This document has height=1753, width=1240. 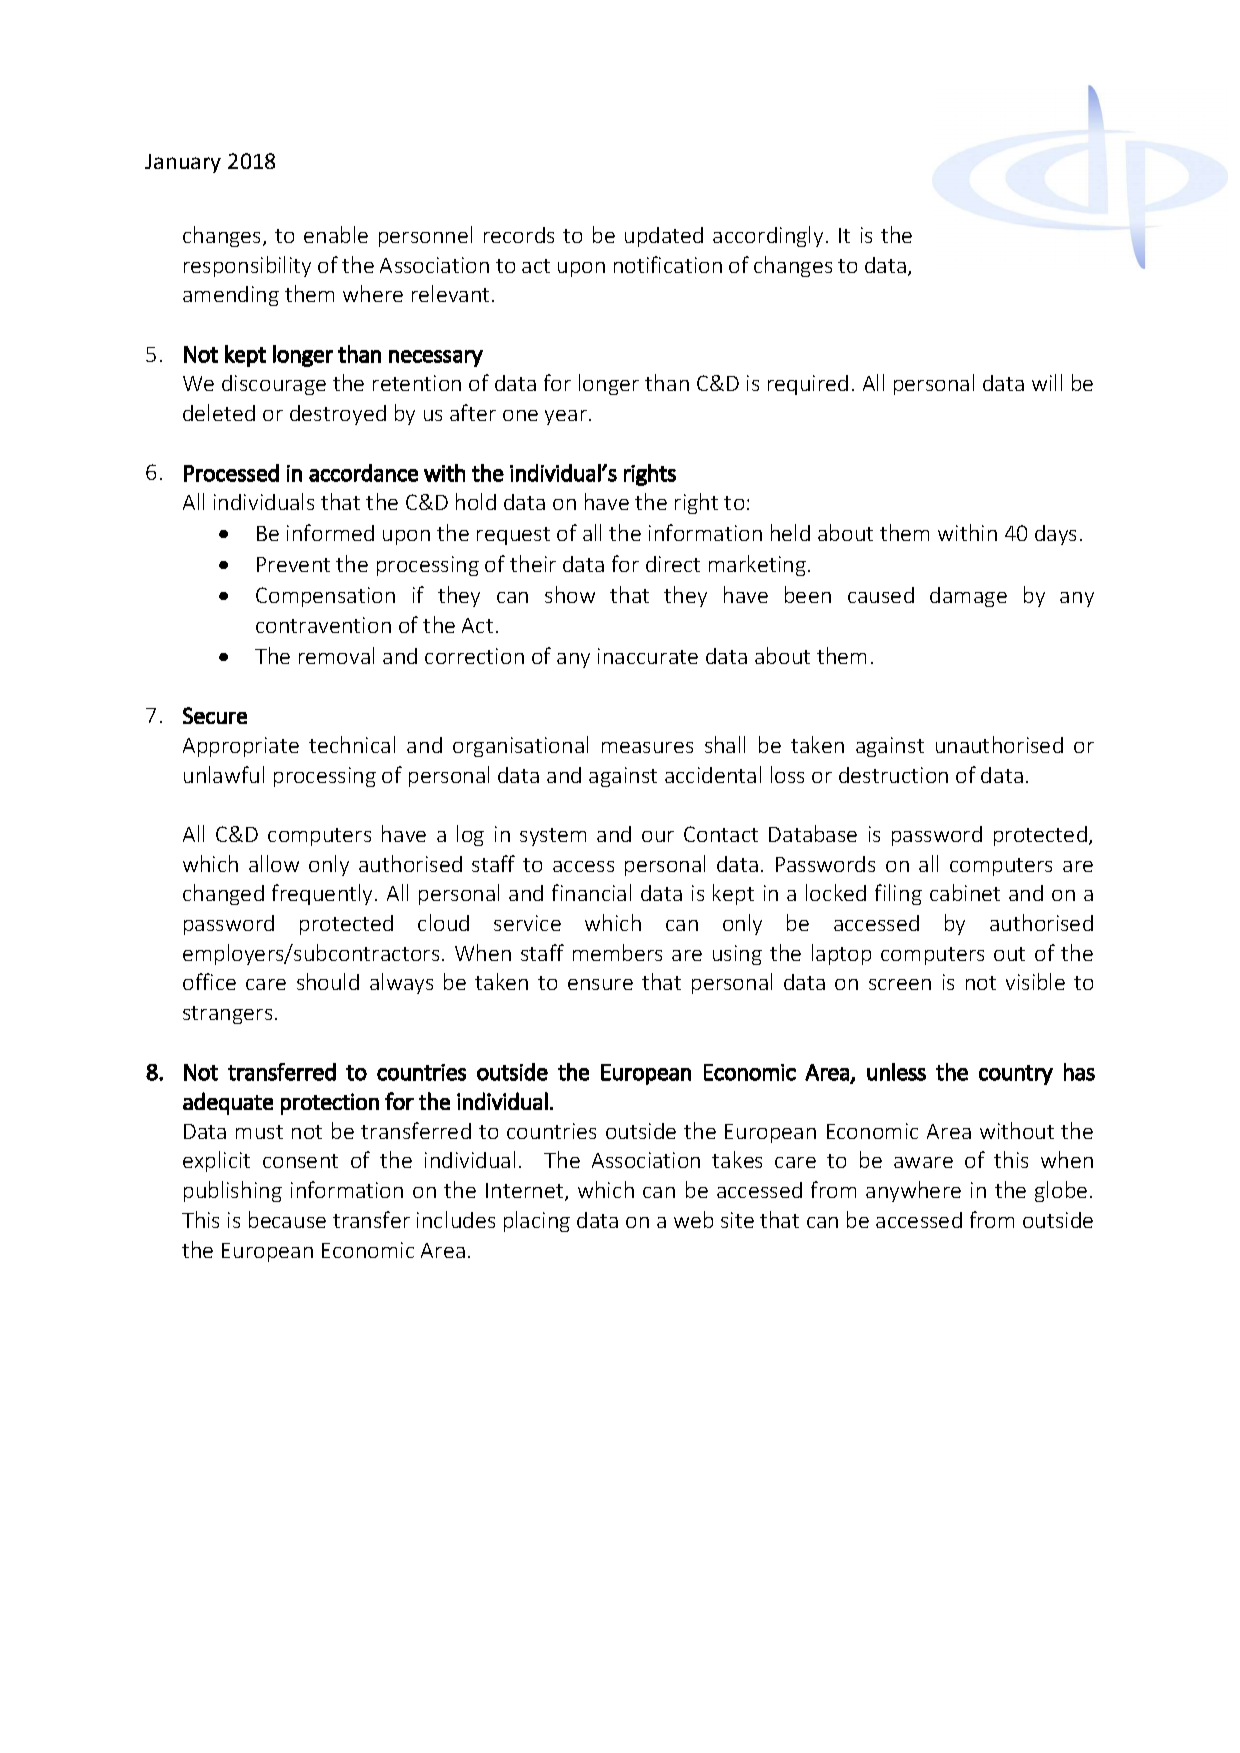 What do you see at coordinates (893, 775) in the document?
I see `destruction` at bounding box center [893, 775].
